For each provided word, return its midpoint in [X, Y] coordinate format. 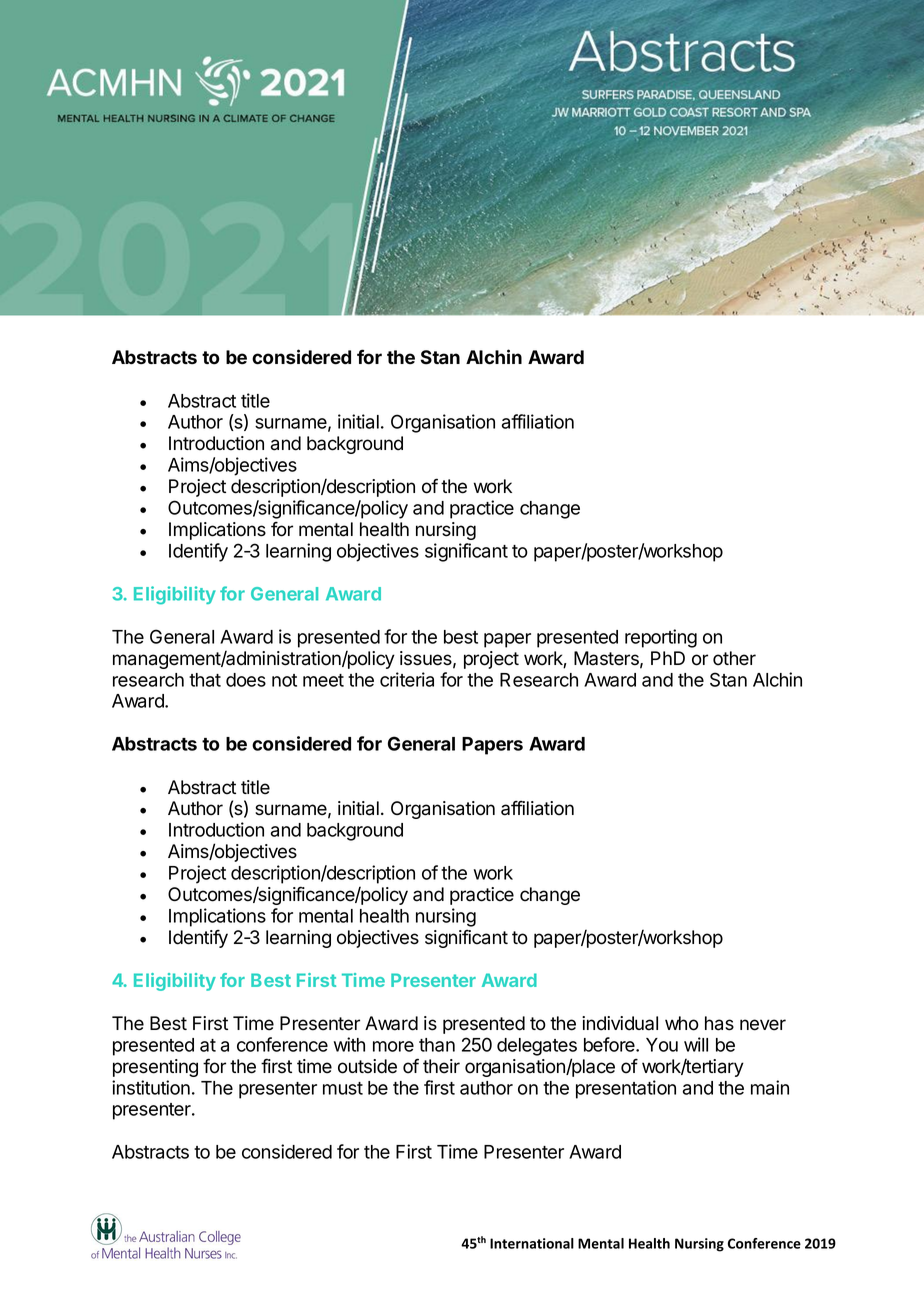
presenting [155, 1068]
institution [151, 1087]
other [734, 658]
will [696, 1044]
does [246, 680]
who [682, 1023]
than [437, 1045]
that [205, 680]
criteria [407, 679]
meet [323, 680]
